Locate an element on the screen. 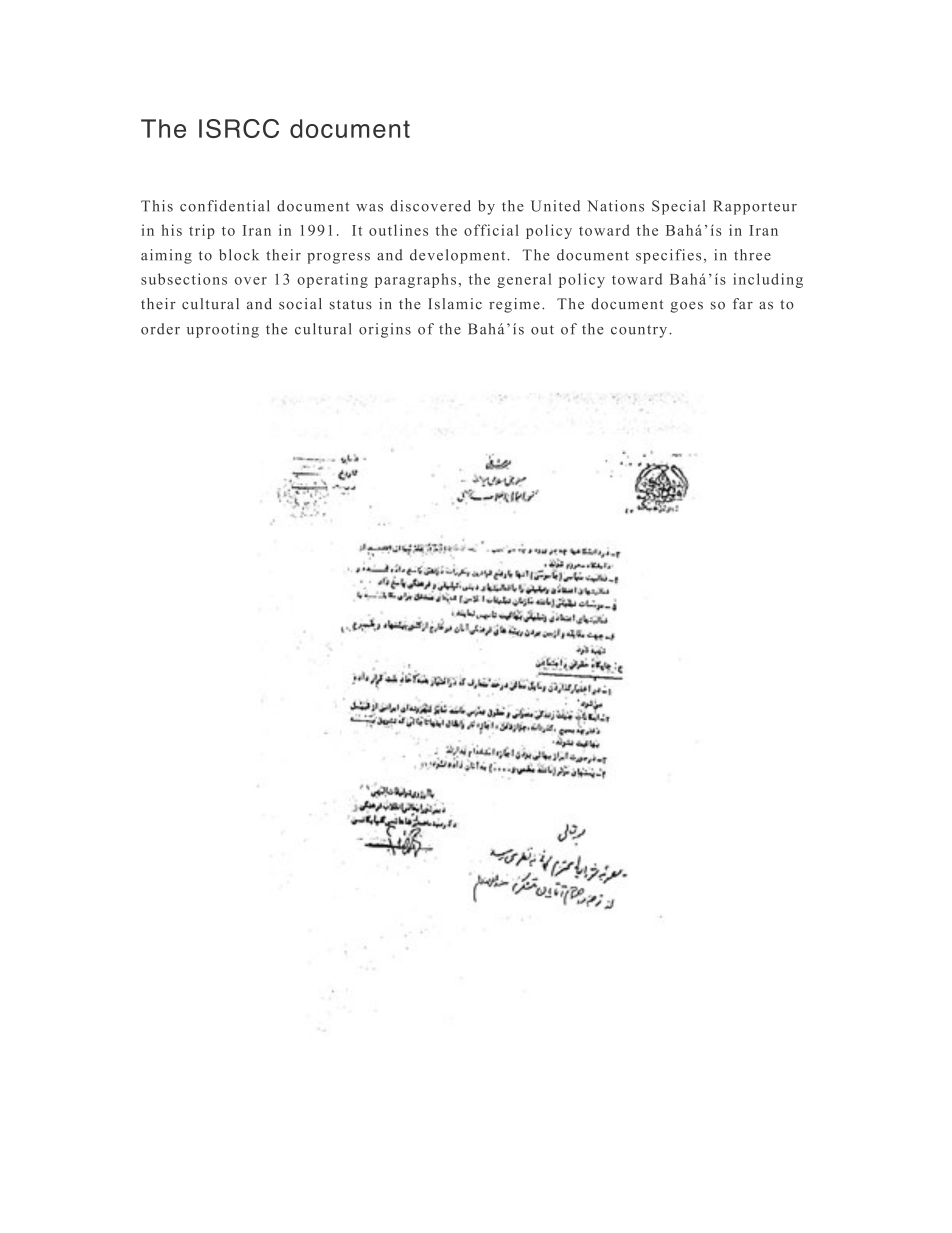 Image resolution: width=952 pixels, height=1233 pixels. uprooting is located at coordinates (223, 330).
